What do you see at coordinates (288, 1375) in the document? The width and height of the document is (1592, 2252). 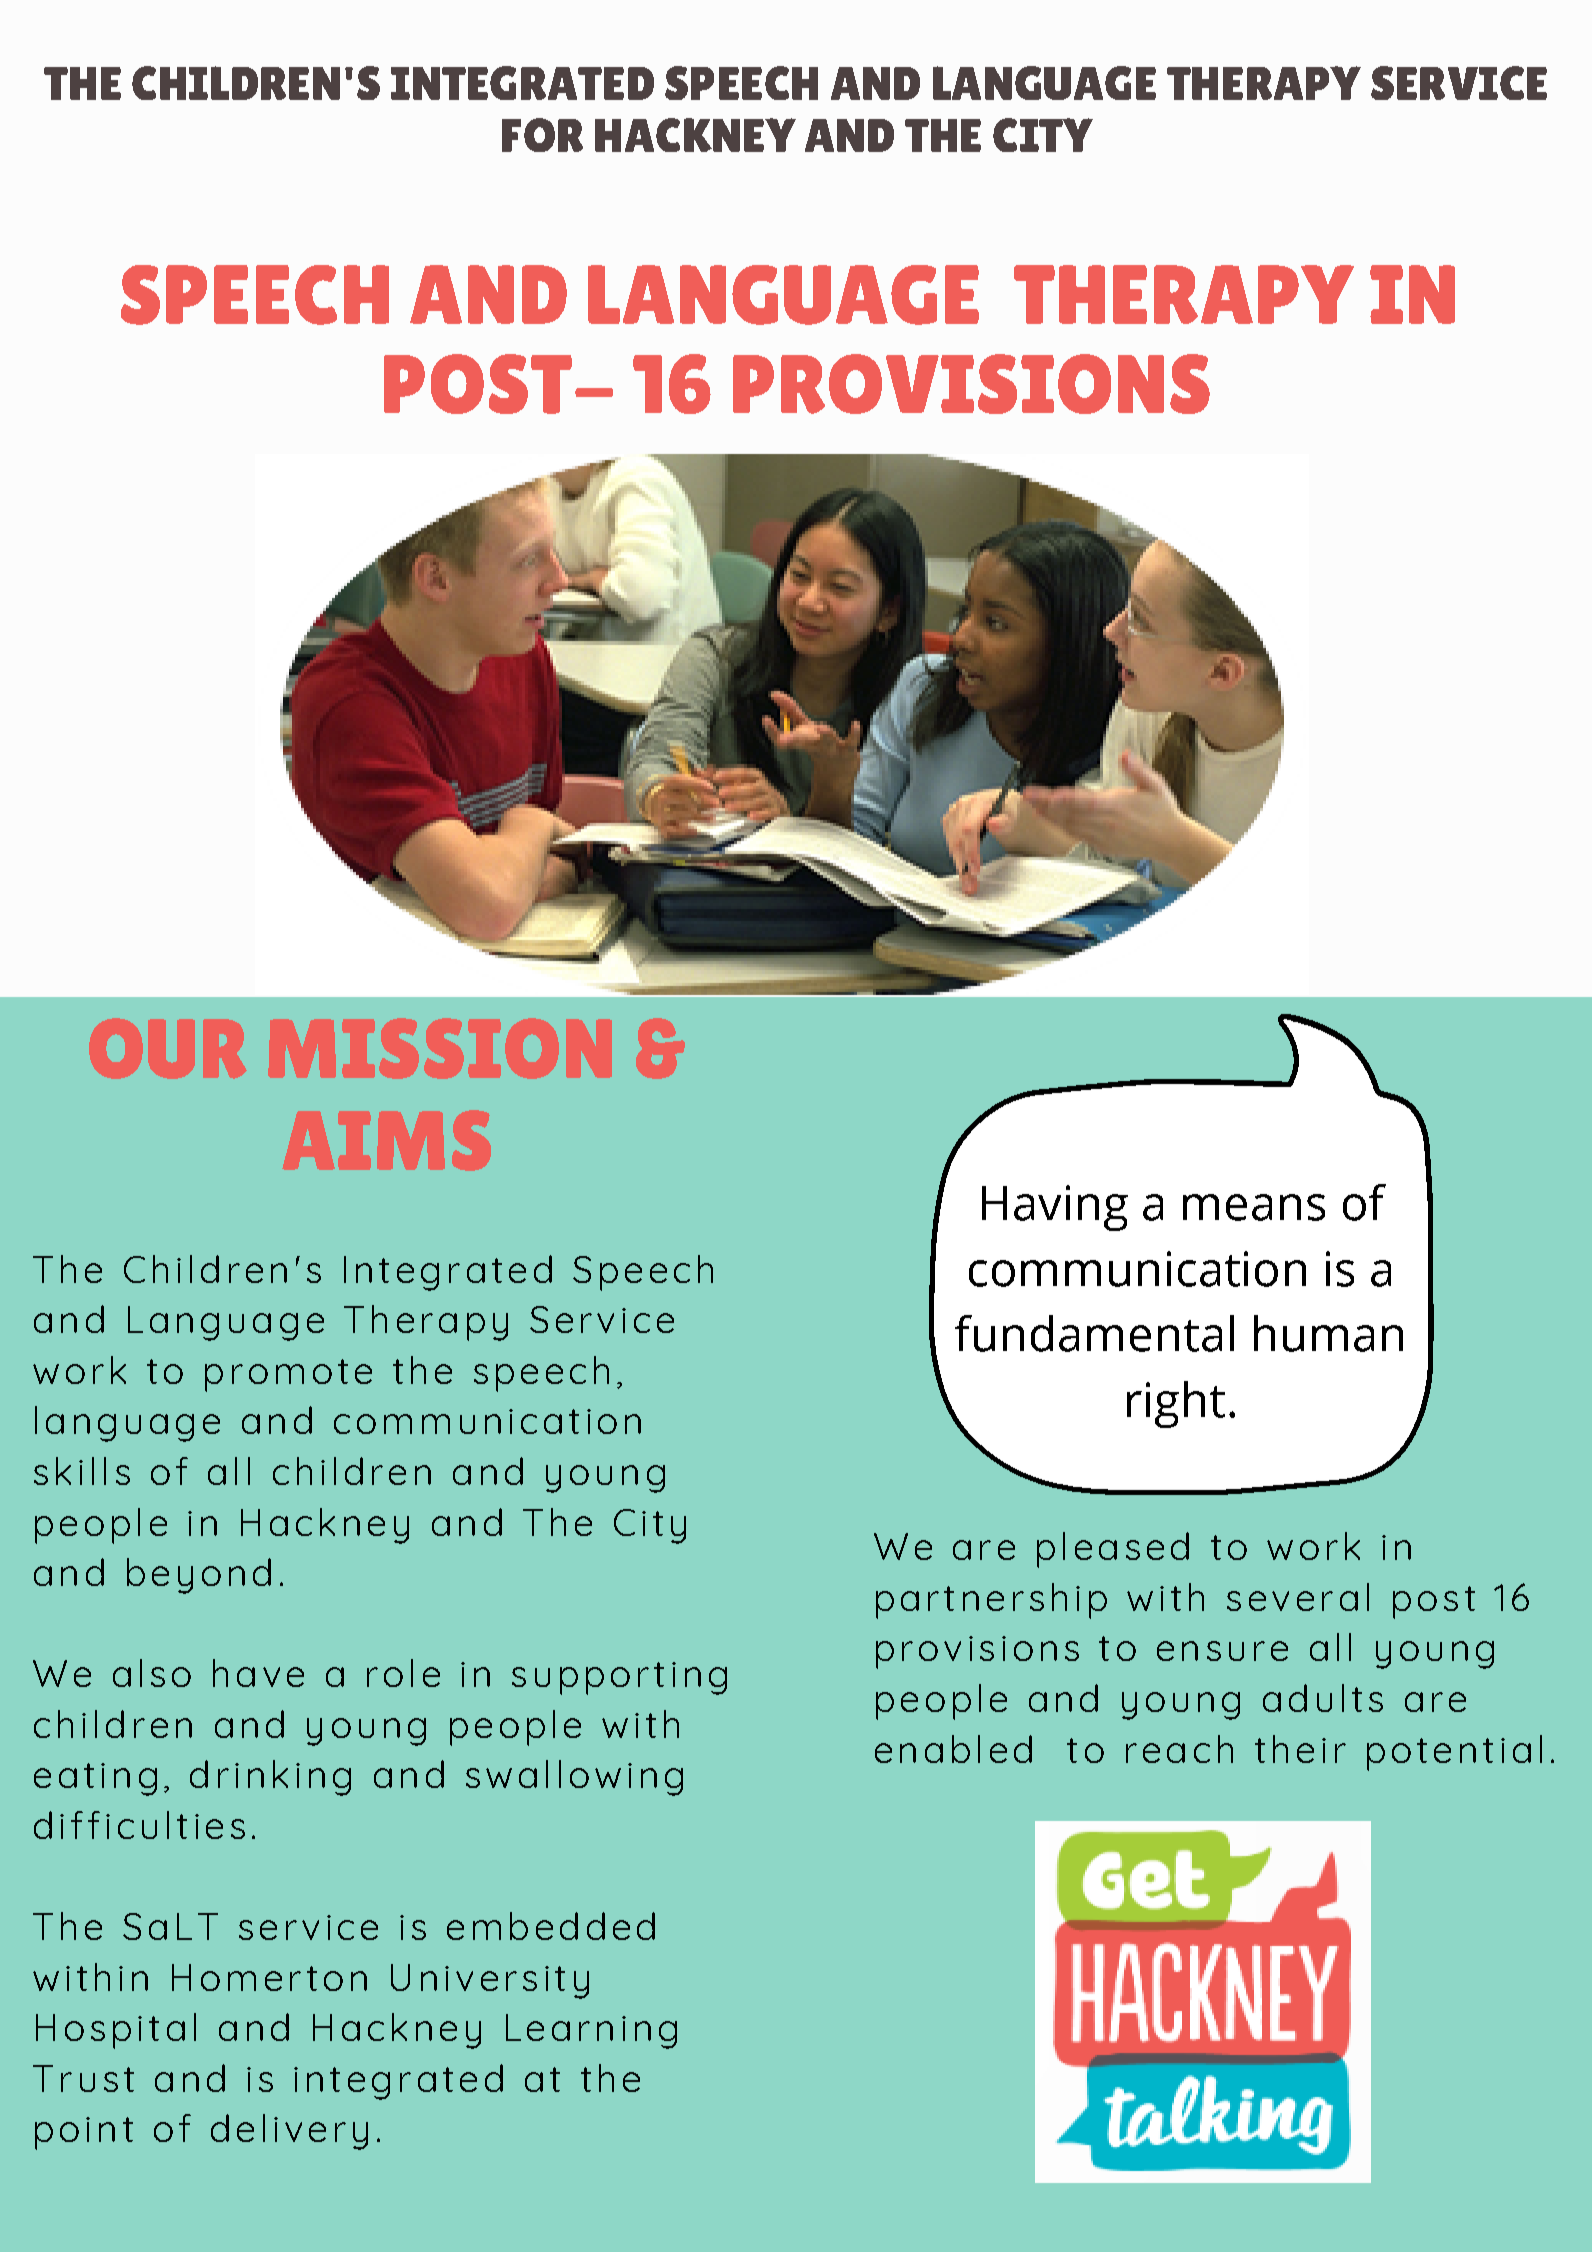 I see `promote` at bounding box center [288, 1375].
